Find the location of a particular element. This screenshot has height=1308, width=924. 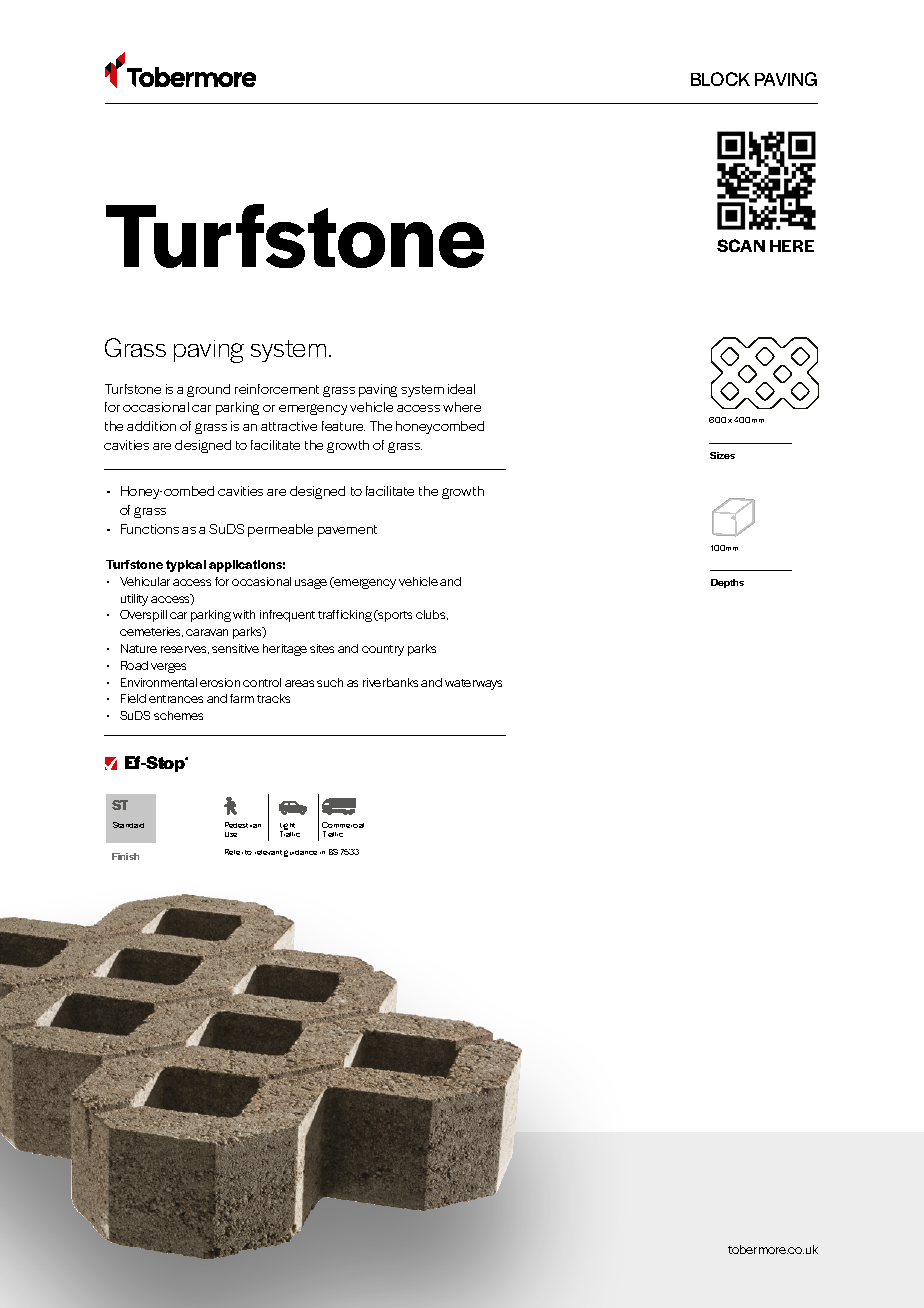

feature is located at coordinates (343, 426).
